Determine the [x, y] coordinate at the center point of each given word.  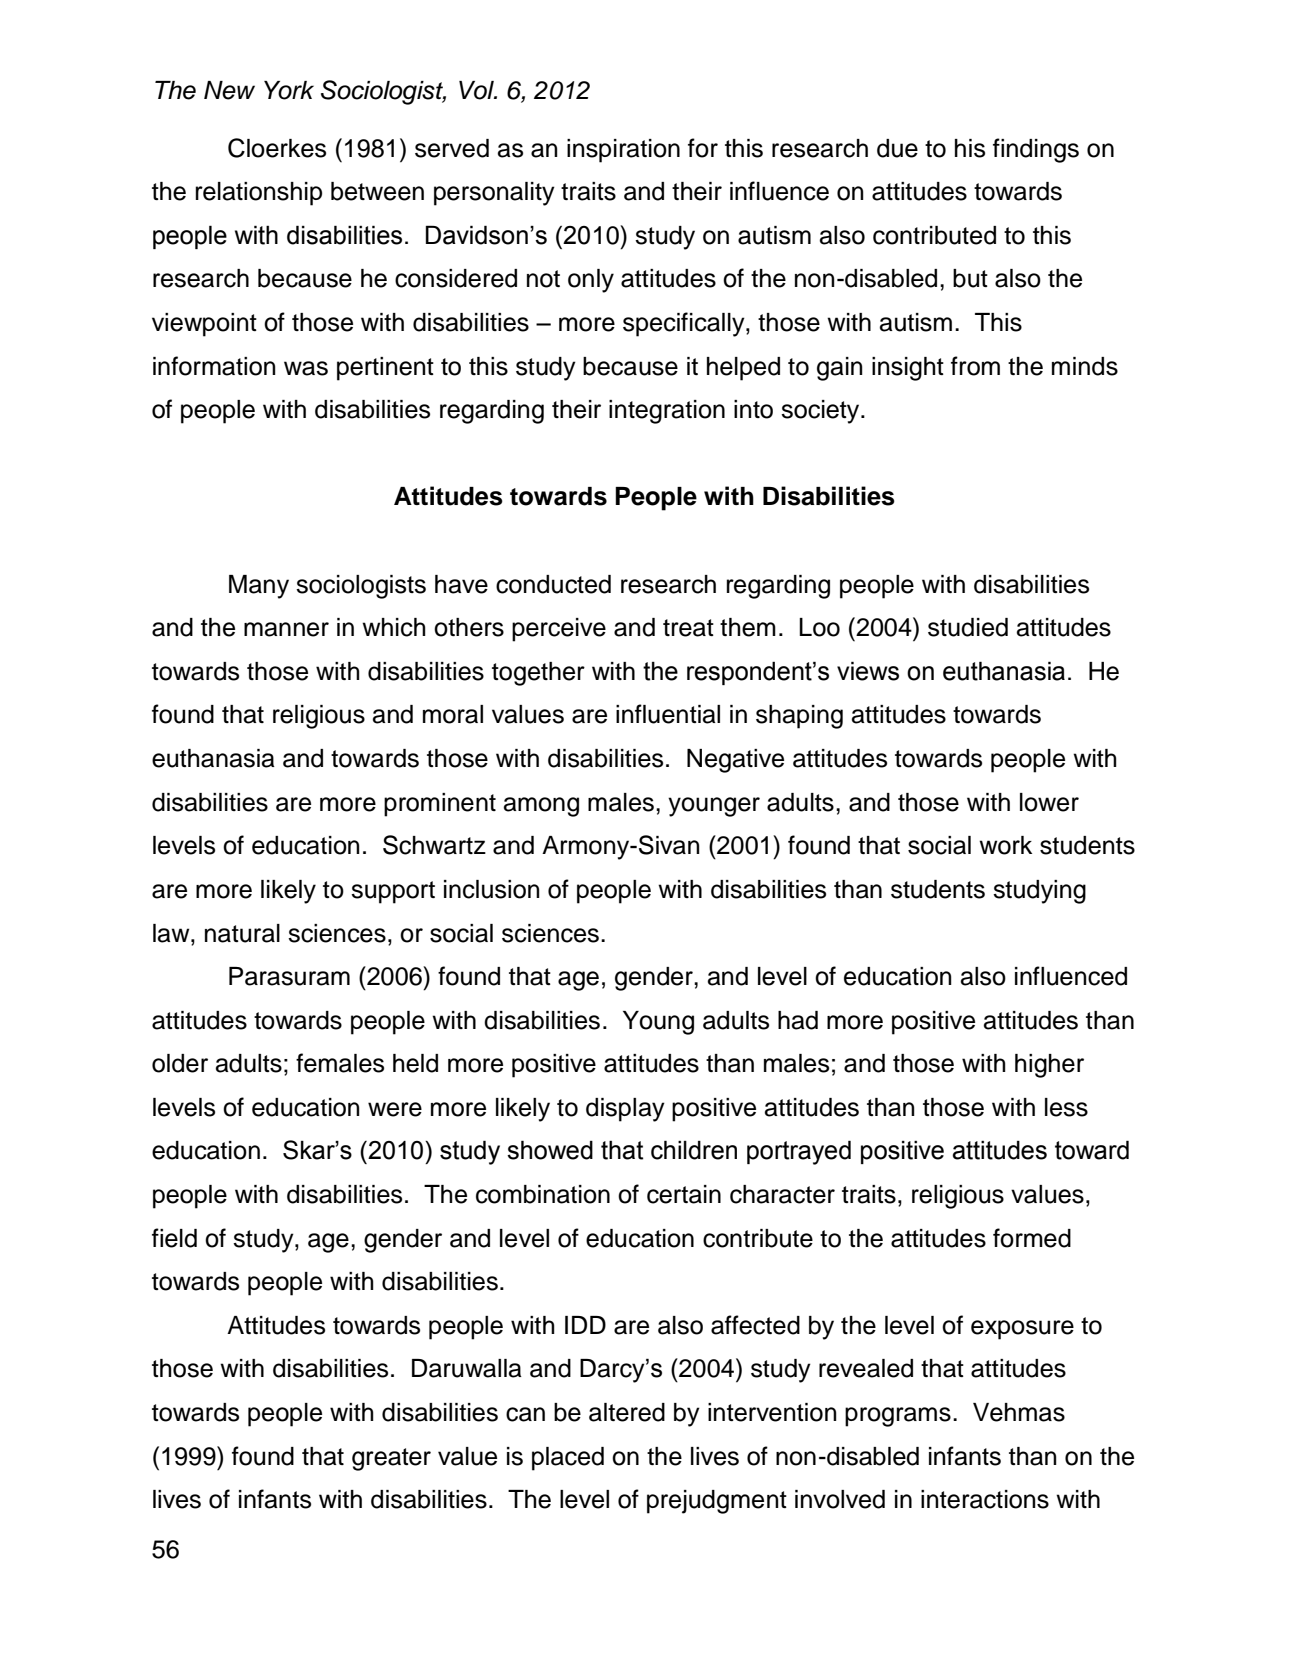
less [1066, 1107]
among [541, 807]
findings [1036, 150]
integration [667, 412]
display [625, 1110]
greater [391, 1459]
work [1005, 845]
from [975, 366]
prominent [440, 805]
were [395, 1109]
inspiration [623, 151]
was [306, 368]
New [229, 90]
